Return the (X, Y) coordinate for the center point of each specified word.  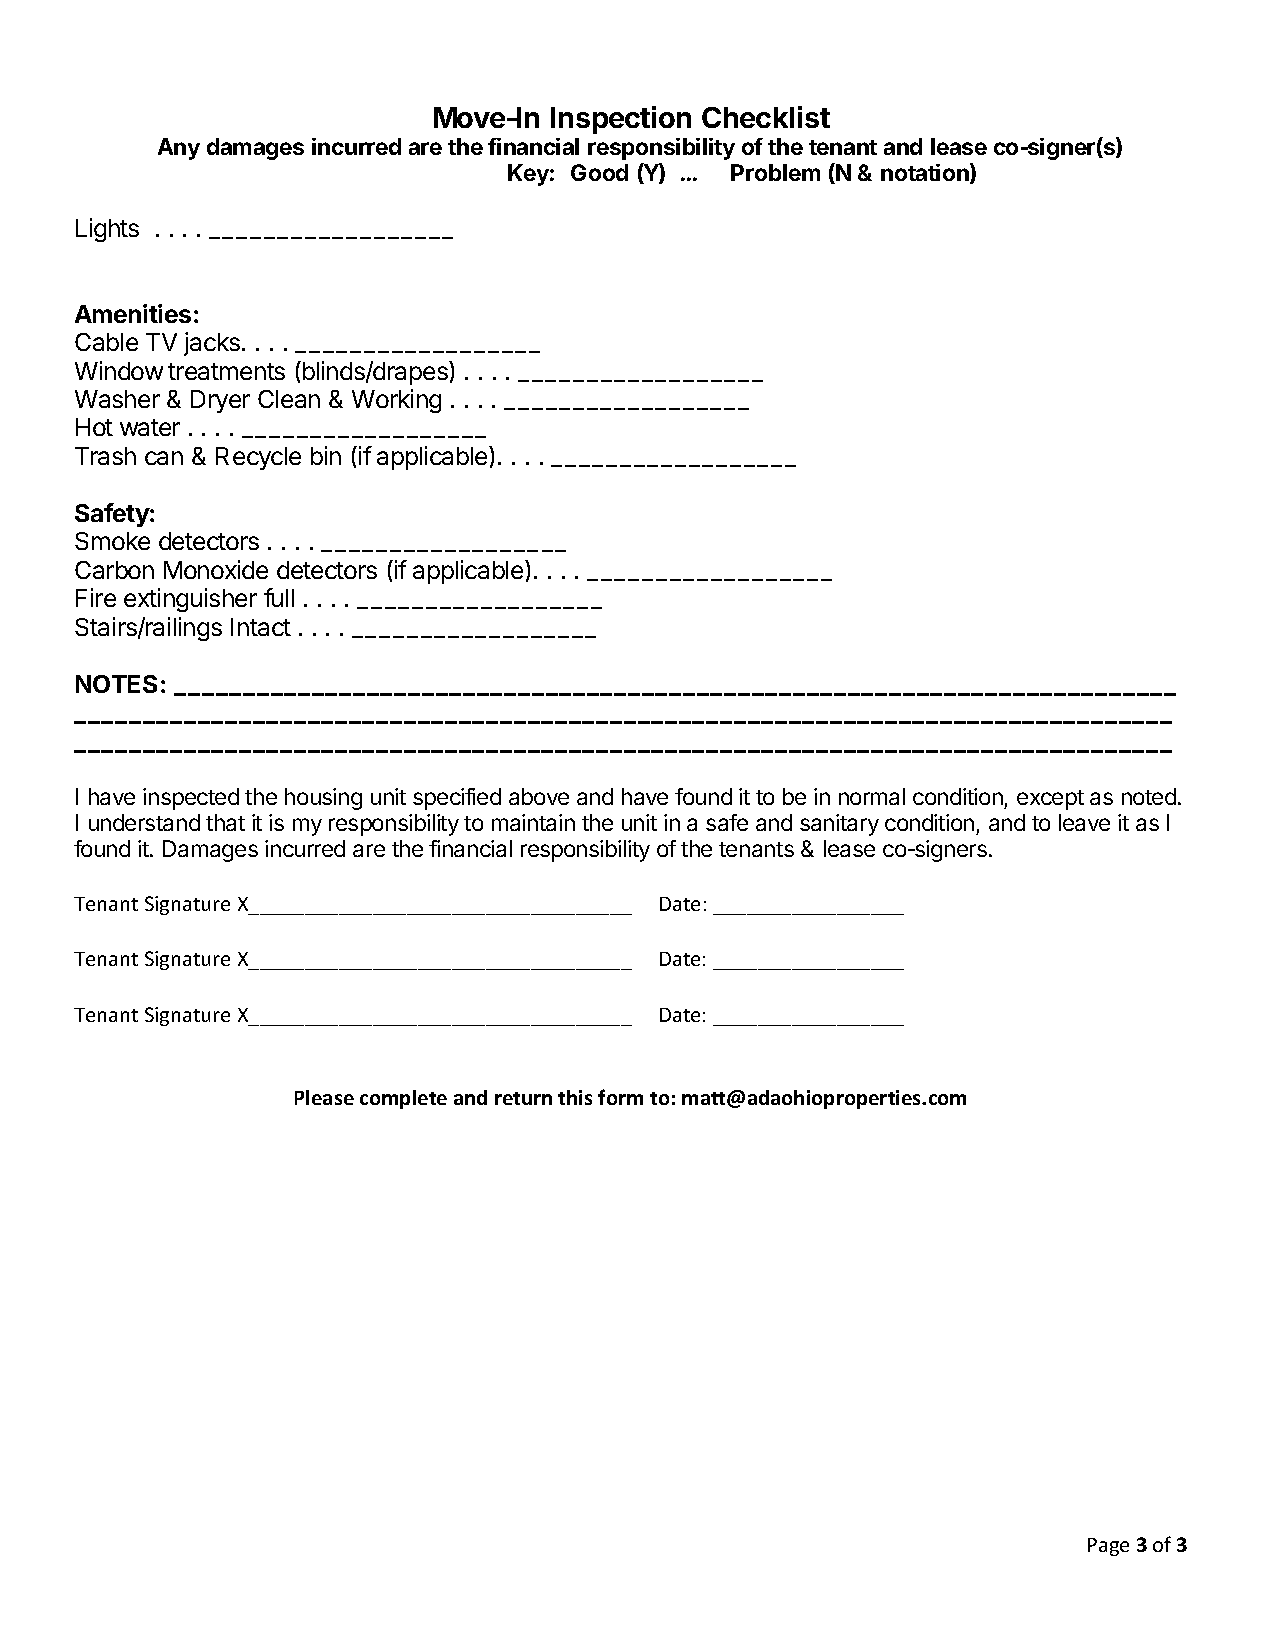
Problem (775, 172)
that (225, 822)
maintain (533, 822)
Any (179, 149)
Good (599, 172)
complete (403, 1099)
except (1050, 800)
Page (1108, 1547)
